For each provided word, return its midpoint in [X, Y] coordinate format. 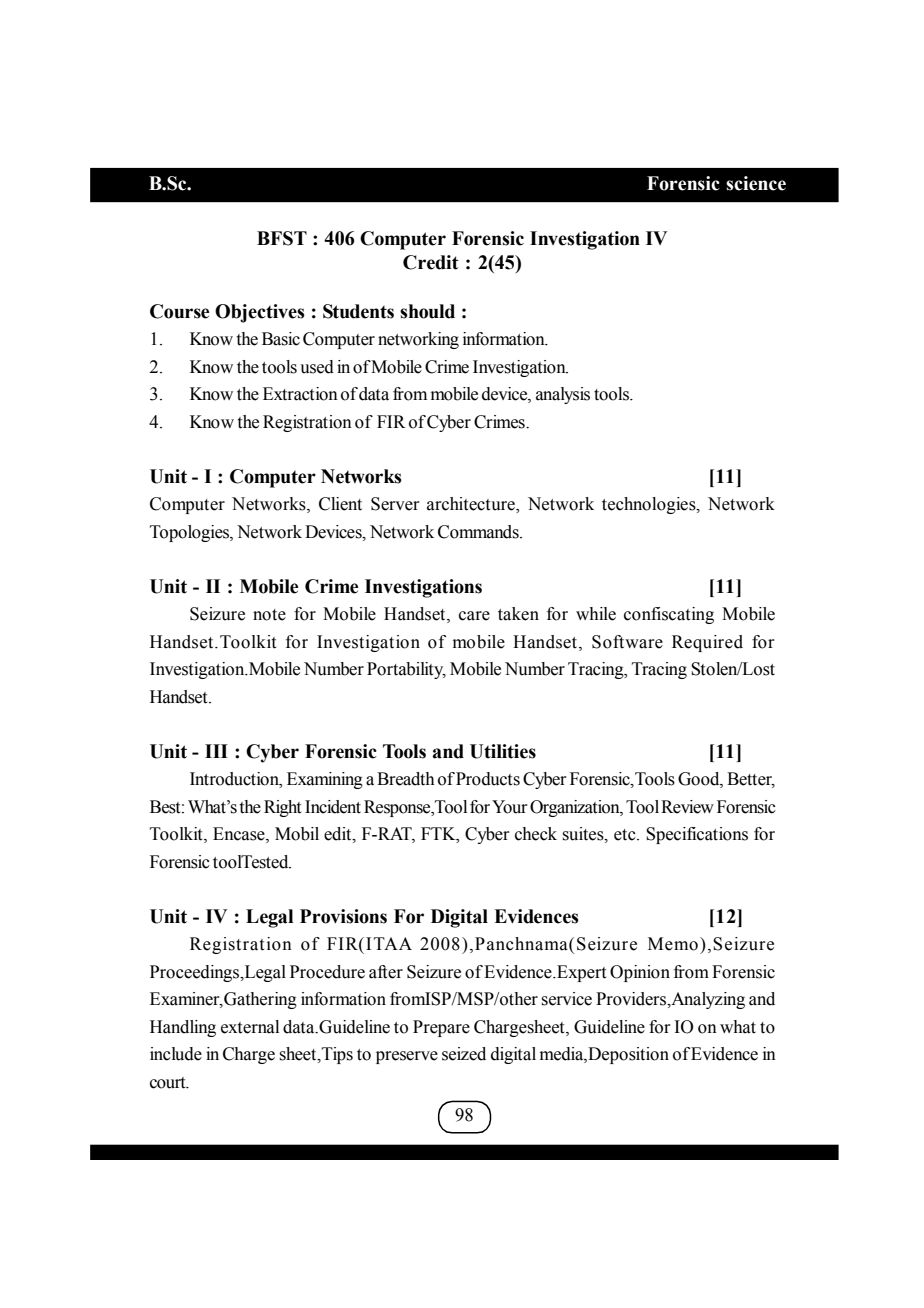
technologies [650, 505]
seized [464, 1054]
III [216, 751]
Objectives [260, 313]
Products [488, 779]
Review [687, 807]
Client [340, 504]
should [427, 311]
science [756, 183]
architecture [472, 505]
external [250, 1027]
